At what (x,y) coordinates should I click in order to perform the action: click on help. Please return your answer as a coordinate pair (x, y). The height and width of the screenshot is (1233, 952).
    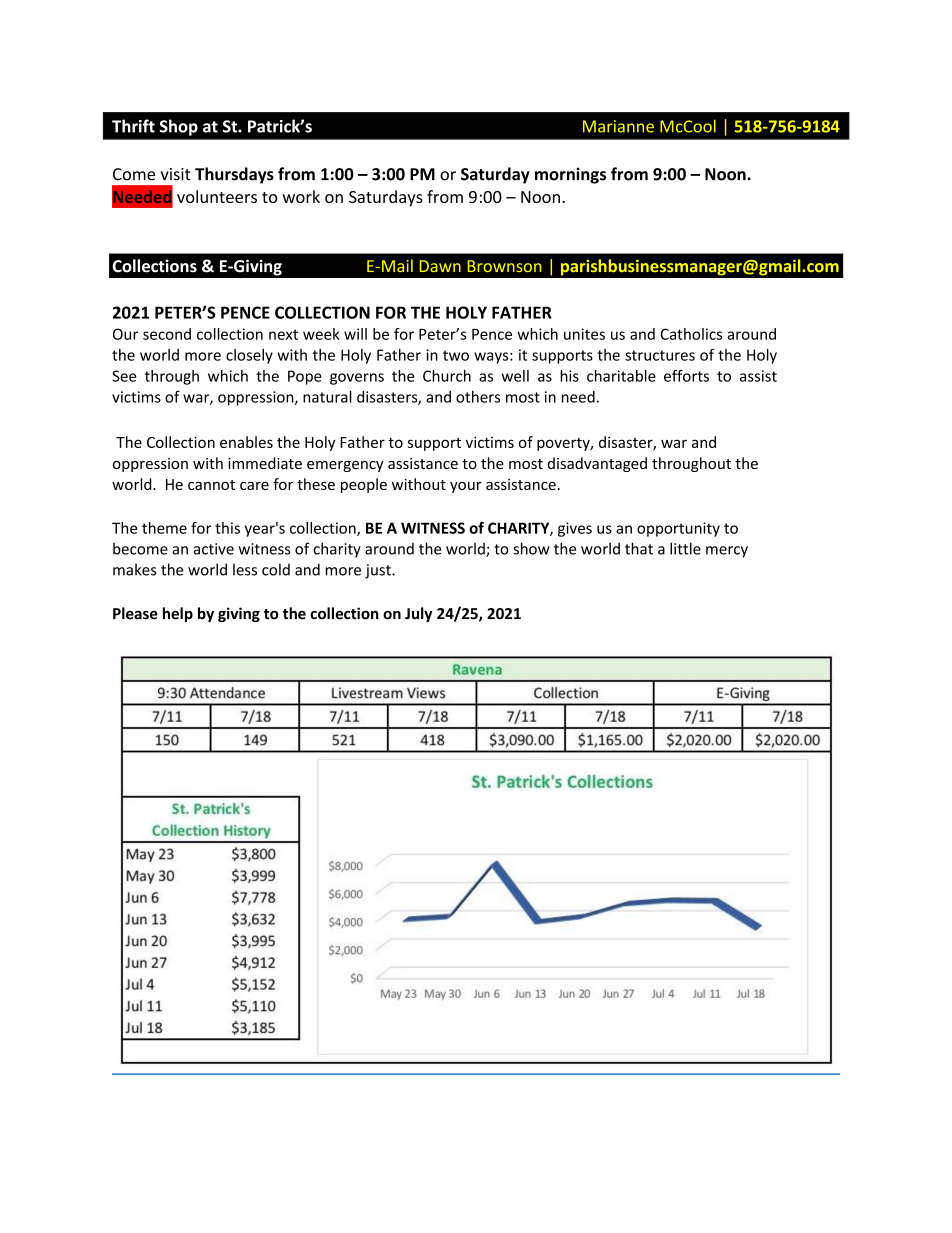
    Looking at the image, I should click on (178, 614).
